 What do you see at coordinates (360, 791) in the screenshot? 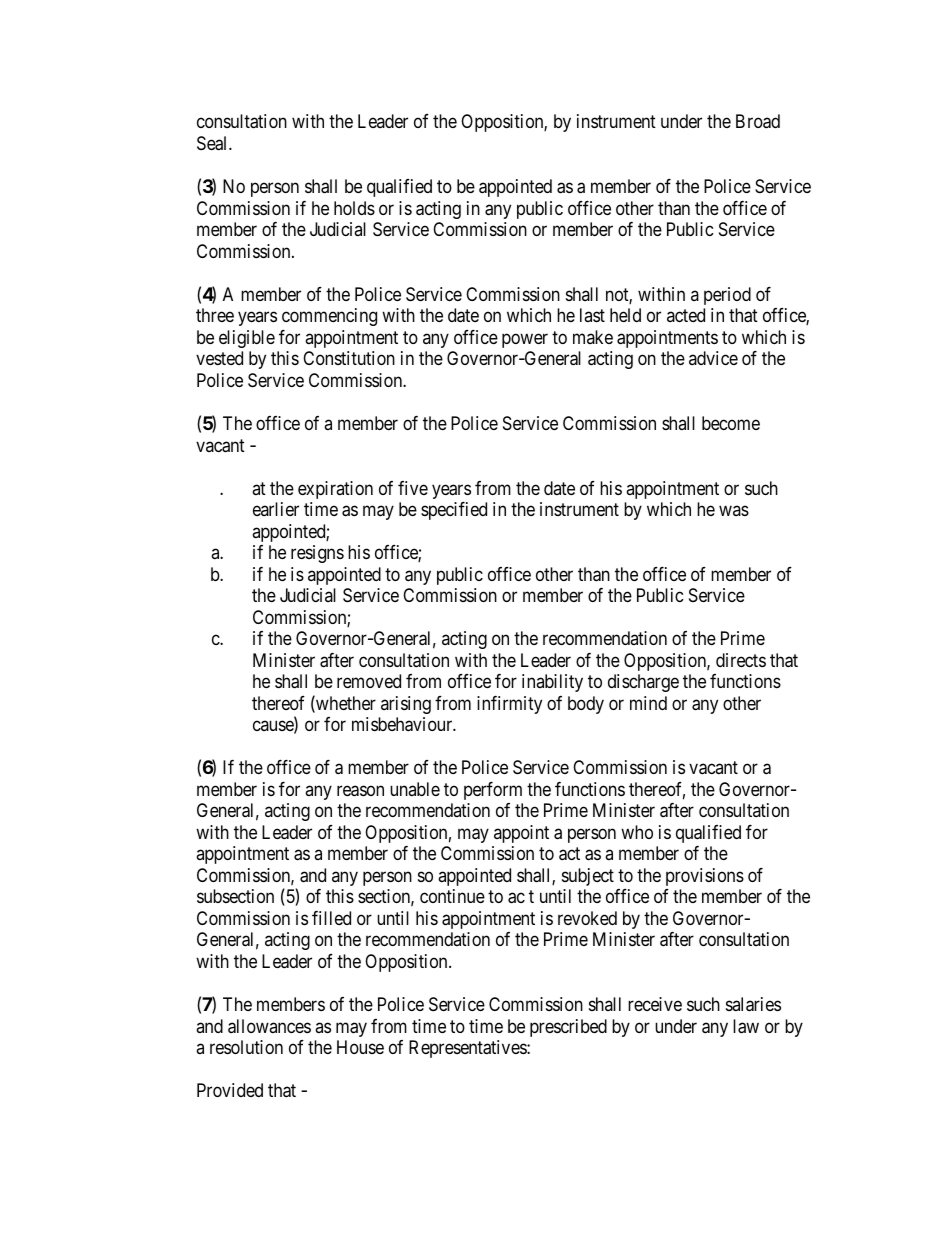
I see `reason` at bounding box center [360, 791].
